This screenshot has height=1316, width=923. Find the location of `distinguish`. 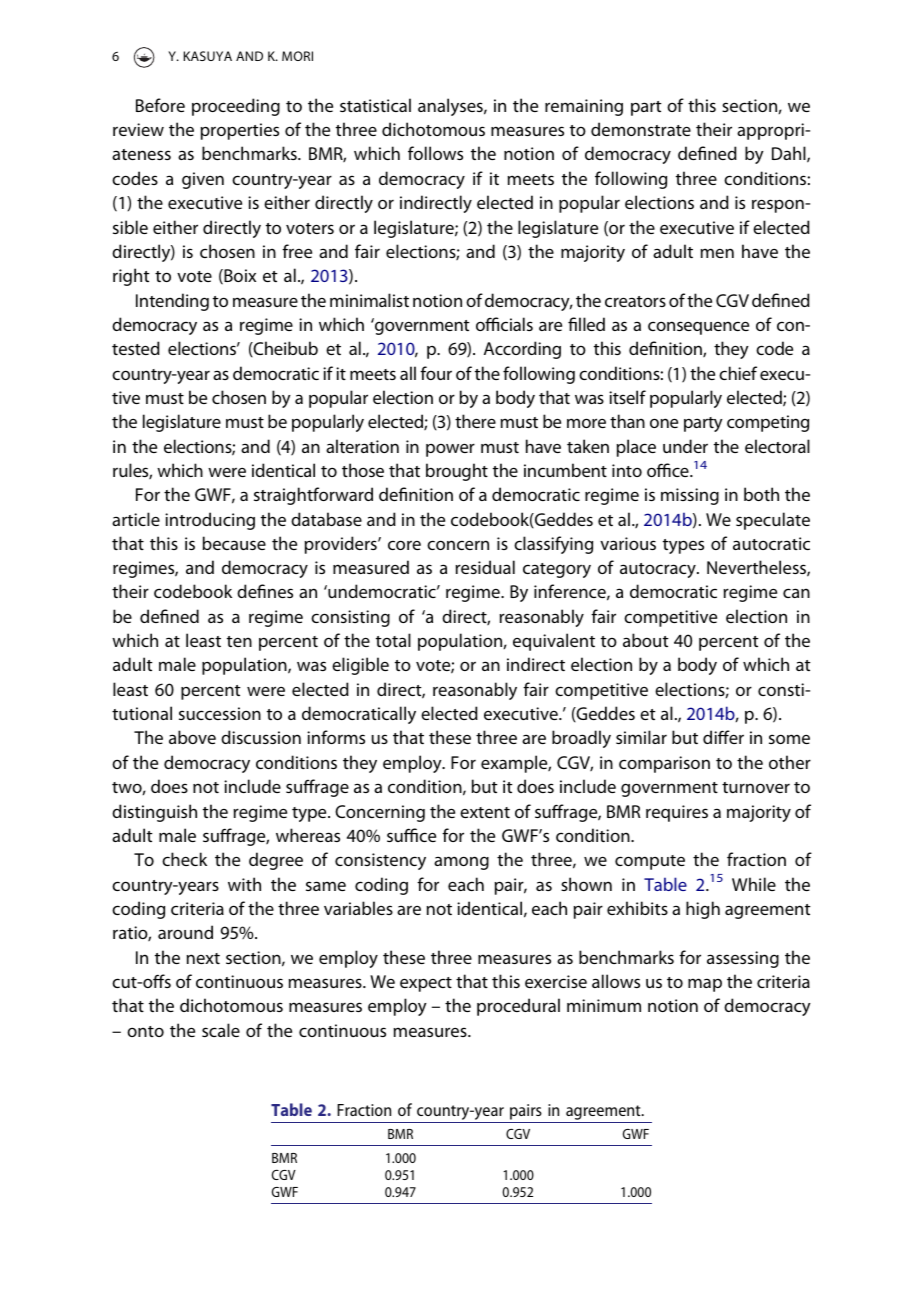

distinguish is located at coordinates (154, 813).
